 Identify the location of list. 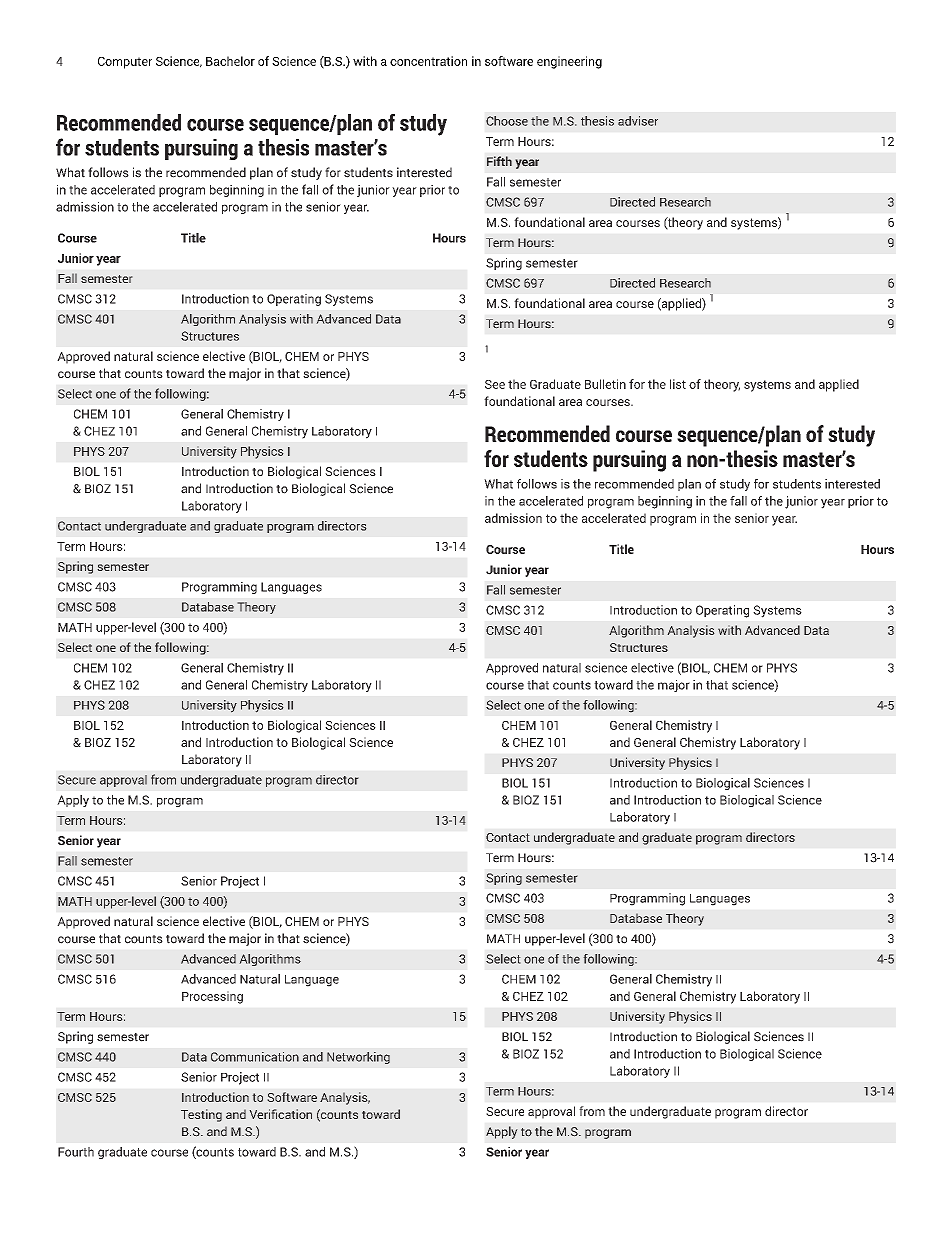
(678, 384).
